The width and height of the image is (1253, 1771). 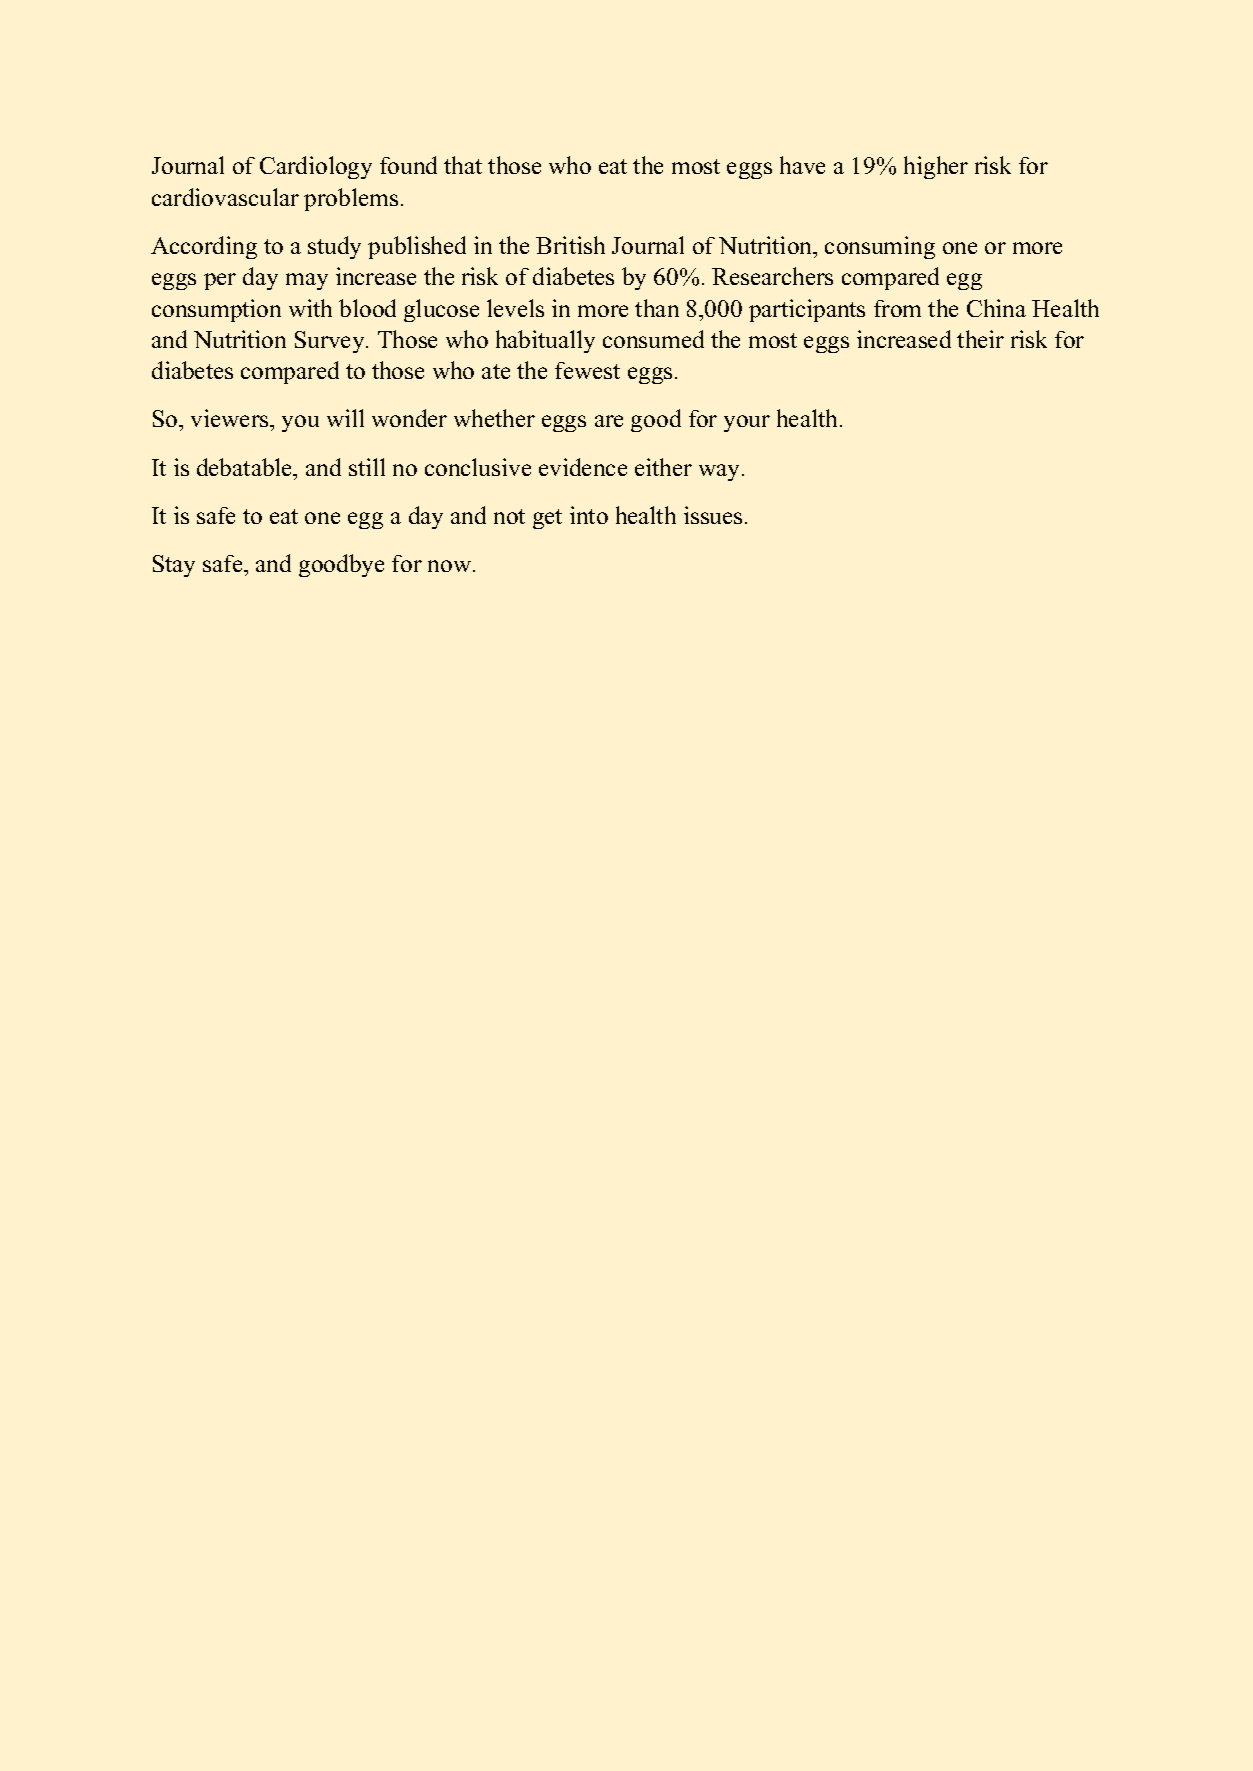 What do you see at coordinates (880, 247) in the image?
I see `consuming` at bounding box center [880, 247].
